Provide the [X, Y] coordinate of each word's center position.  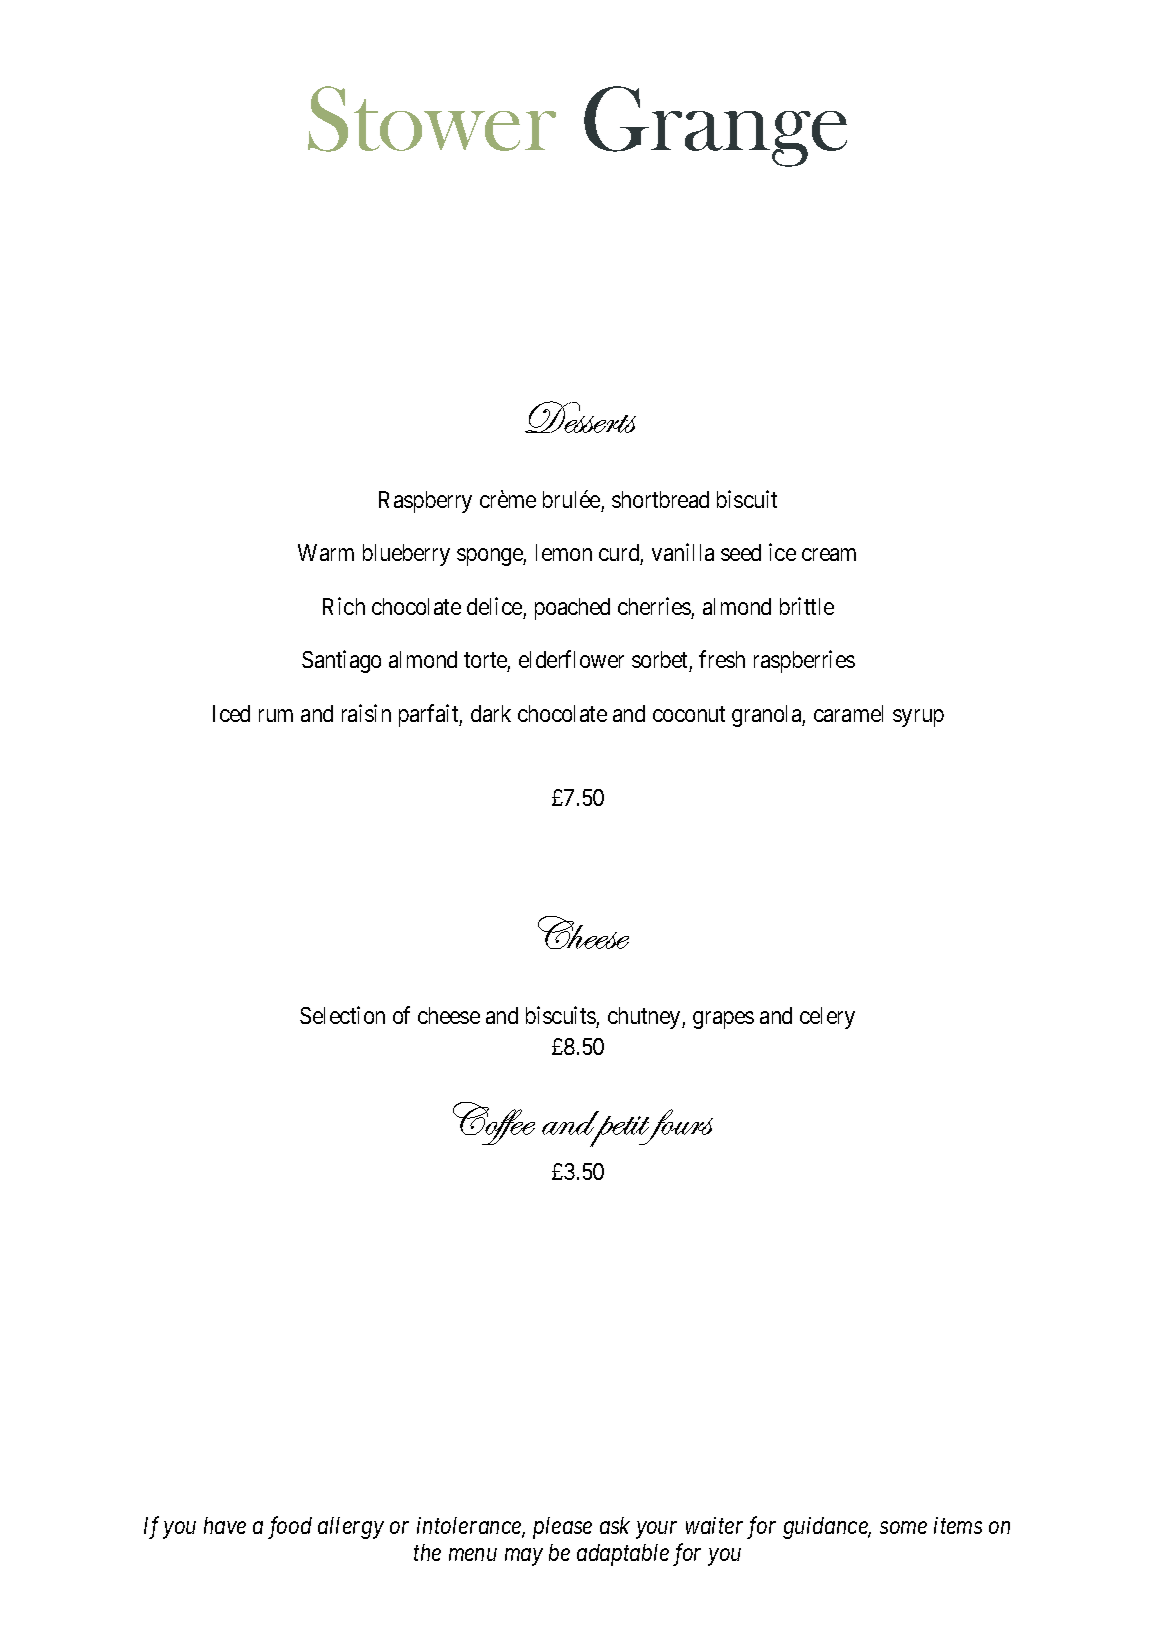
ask [615, 1525]
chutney [645, 1018]
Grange [715, 126]
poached [572, 609]
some [903, 1528]
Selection [342, 1015]
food [290, 1527]
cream [829, 555]
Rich [344, 606]
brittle [807, 606]
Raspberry [425, 502]
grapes [723, 1020]
